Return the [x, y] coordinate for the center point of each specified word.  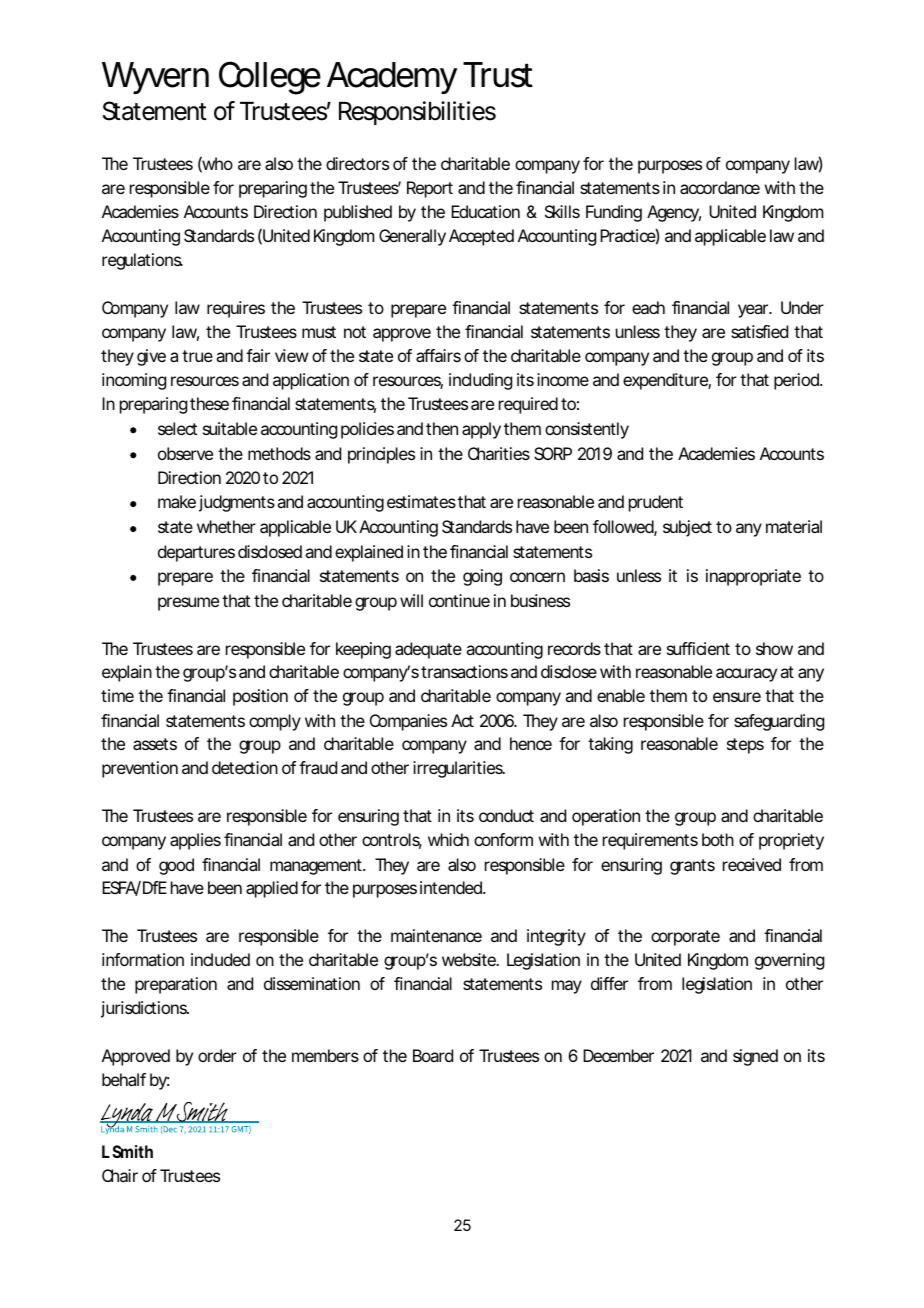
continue [459, 600]
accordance [720, 187]
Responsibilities [417, 113]
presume [188, 604]
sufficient [698, 648]
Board [433, 1055]
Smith [132, 1151]
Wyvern [155, 78]
